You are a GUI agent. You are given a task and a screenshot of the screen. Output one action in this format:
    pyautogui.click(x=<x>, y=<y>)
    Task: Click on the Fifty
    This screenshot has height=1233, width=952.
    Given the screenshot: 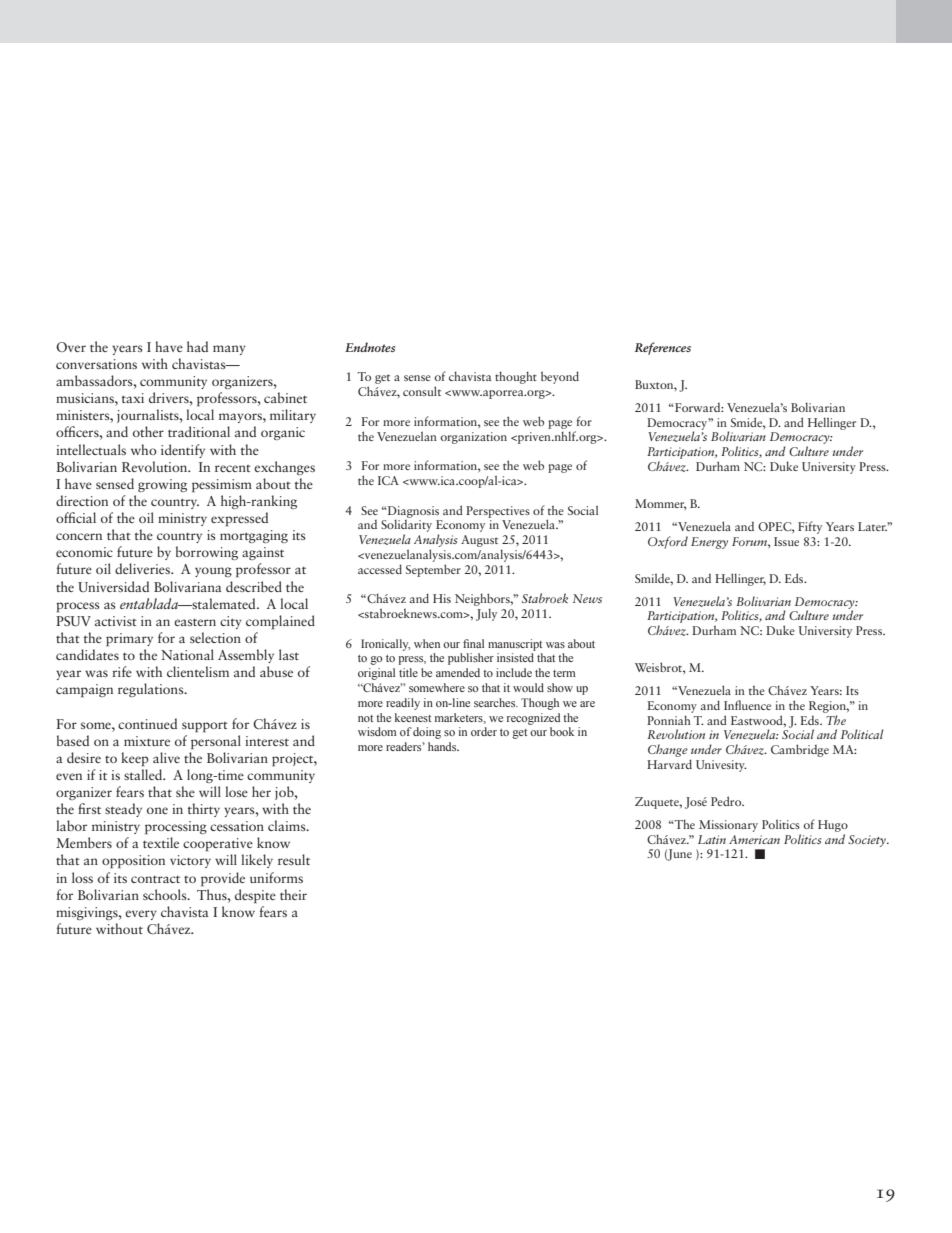 What is the action you would take?
    pyautogui.click(x=810, y=527)
